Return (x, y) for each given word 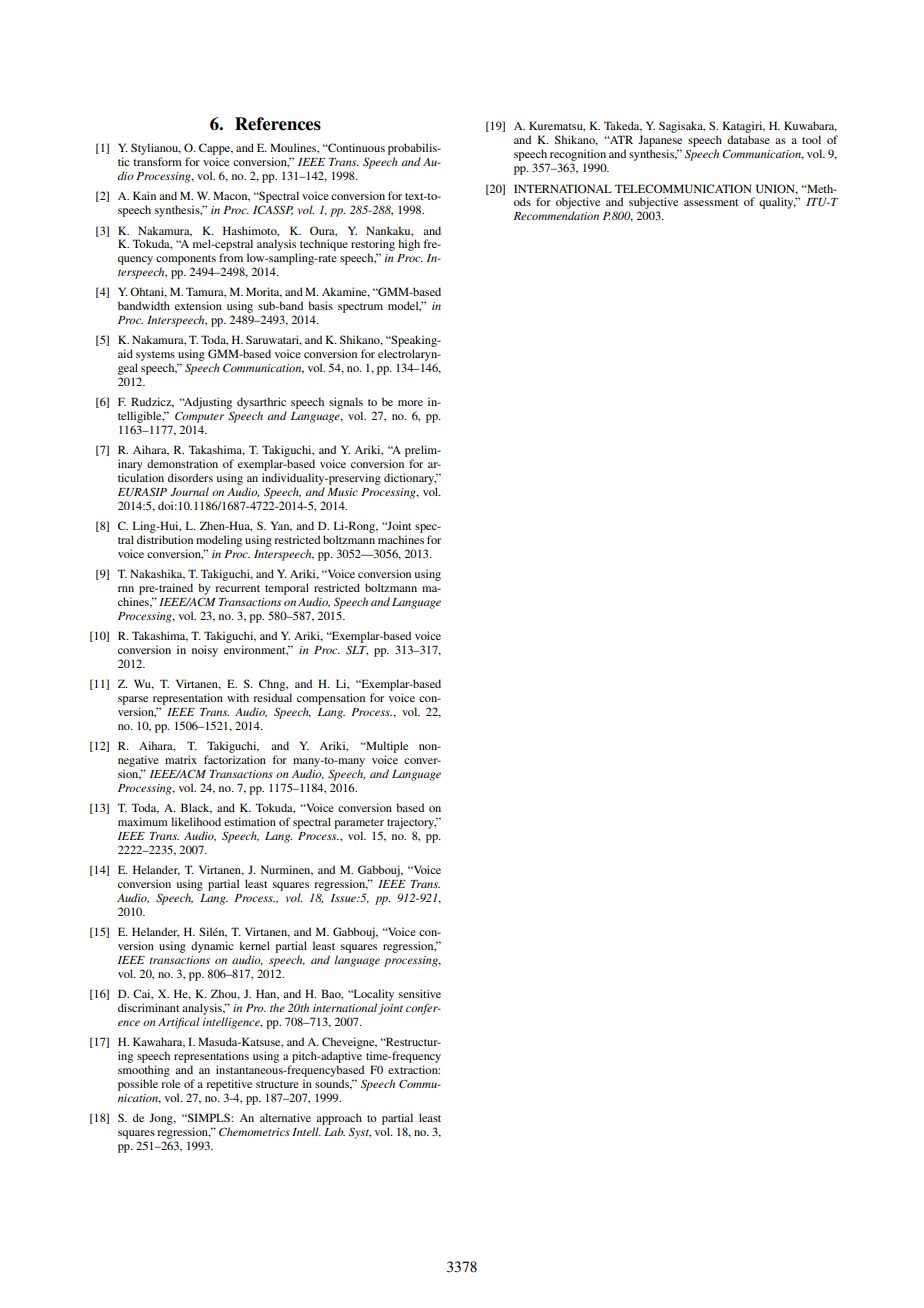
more (410, 403)
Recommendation (556, 215)
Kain (144, 195)
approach (339, 1119)
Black (196, 808)
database (748, 139)
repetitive (229, 1085)
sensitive (420, 993)
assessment (711, 202)
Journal (189, 491)
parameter (359, 824)
